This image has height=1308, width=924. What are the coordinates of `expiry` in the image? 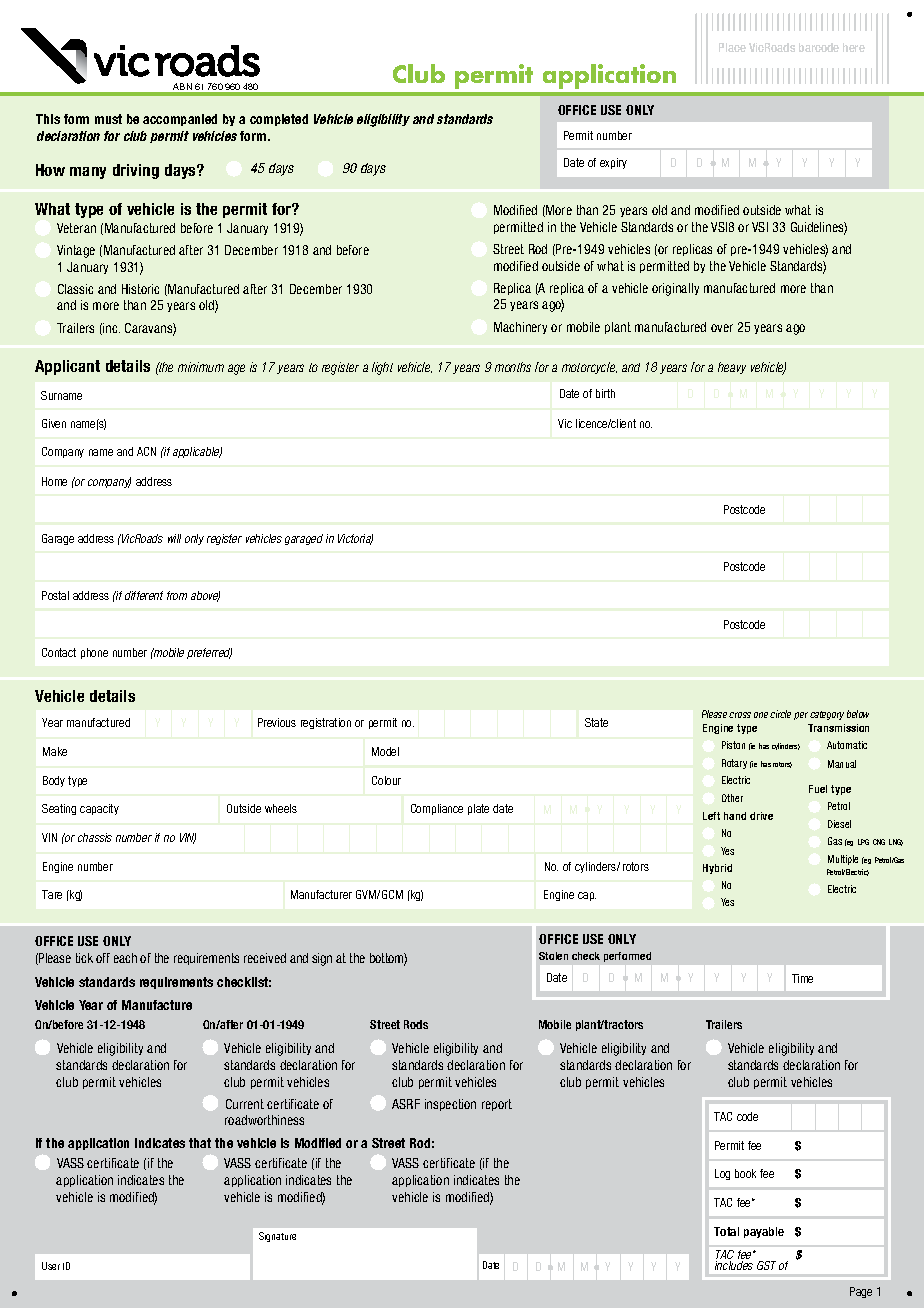 It's located at (613, 163).
